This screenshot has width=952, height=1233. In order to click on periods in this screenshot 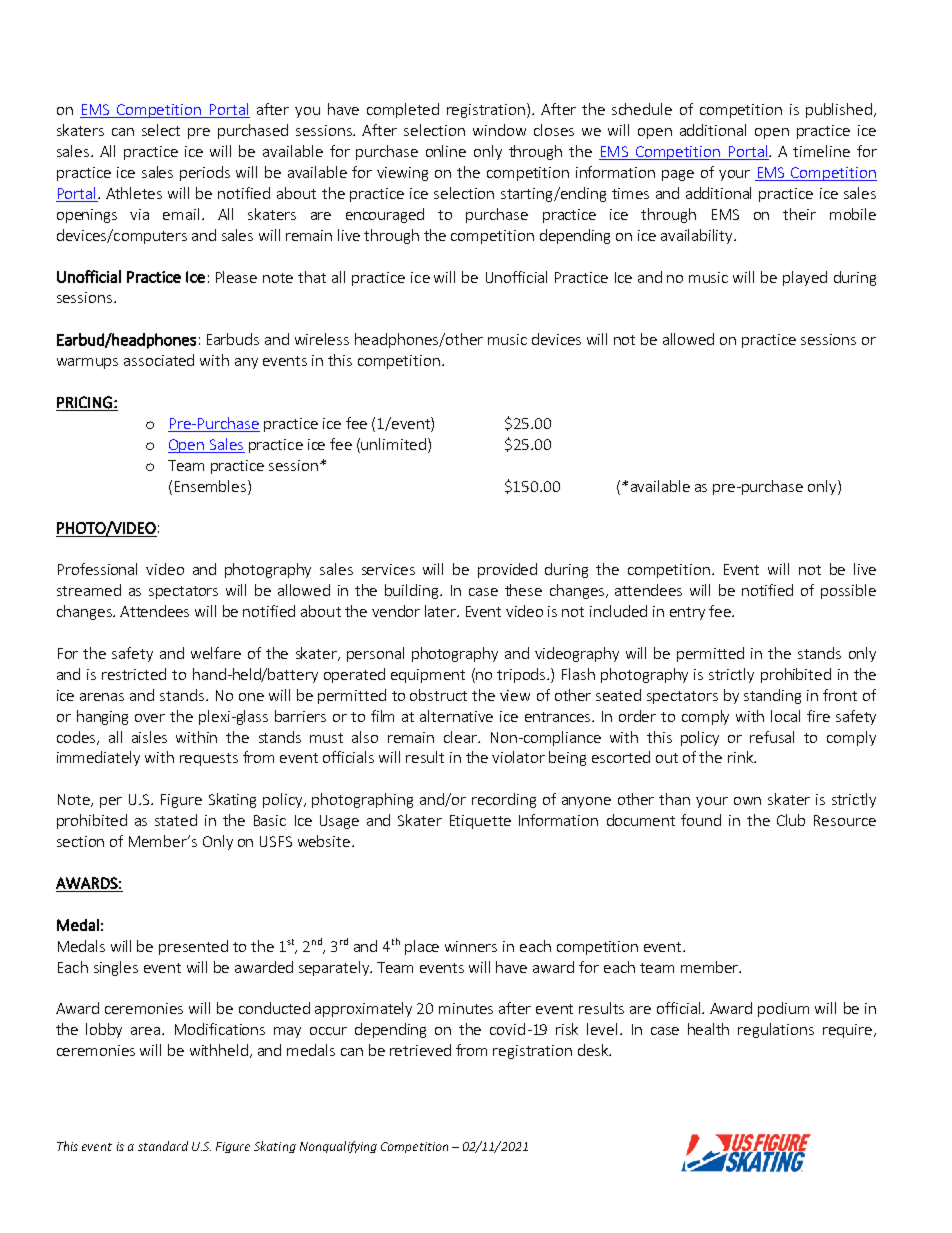, I will do `click(205, 173)`.
